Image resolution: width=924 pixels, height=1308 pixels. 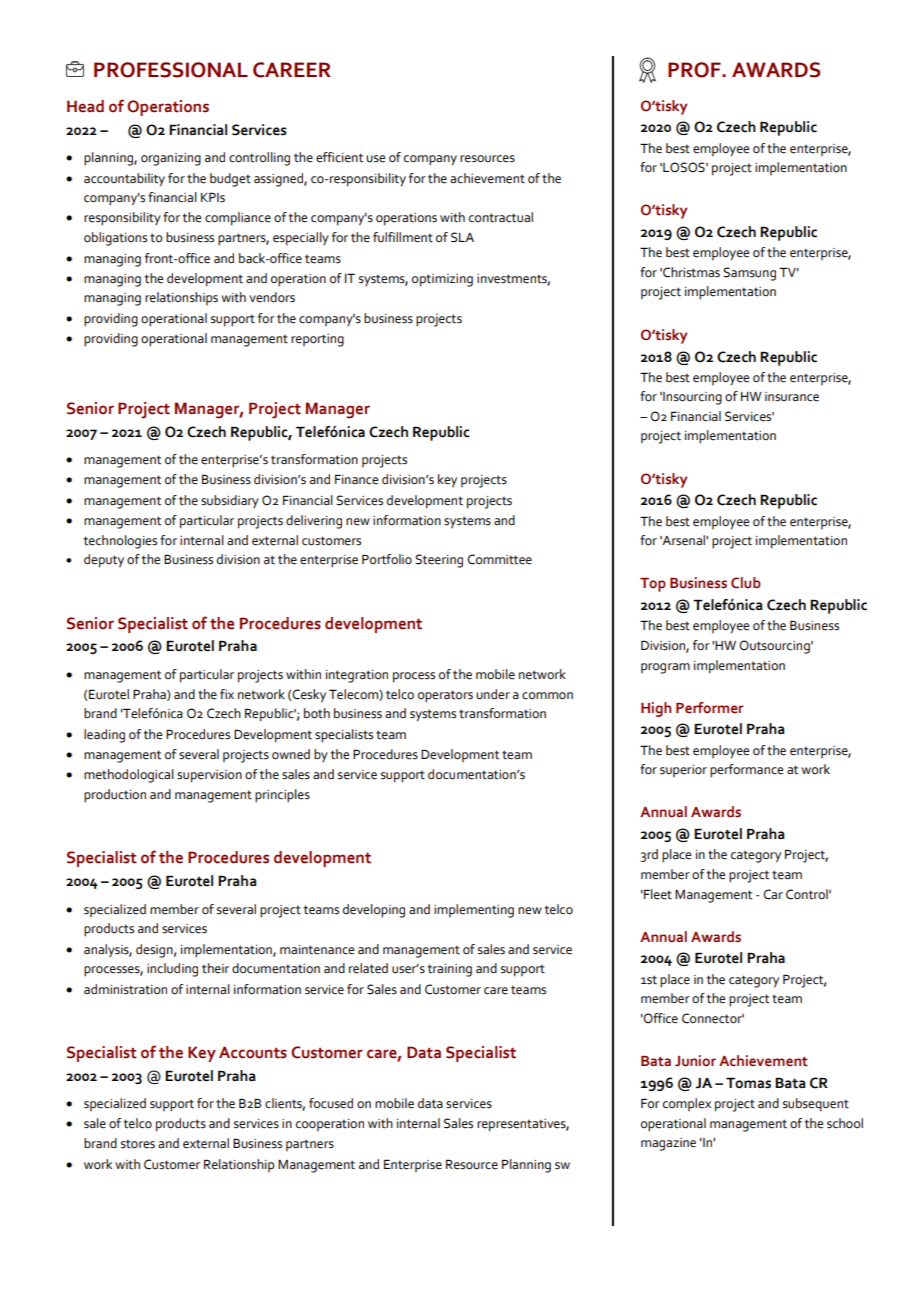 I want to click on focused, so click(x=331, y=1103).
